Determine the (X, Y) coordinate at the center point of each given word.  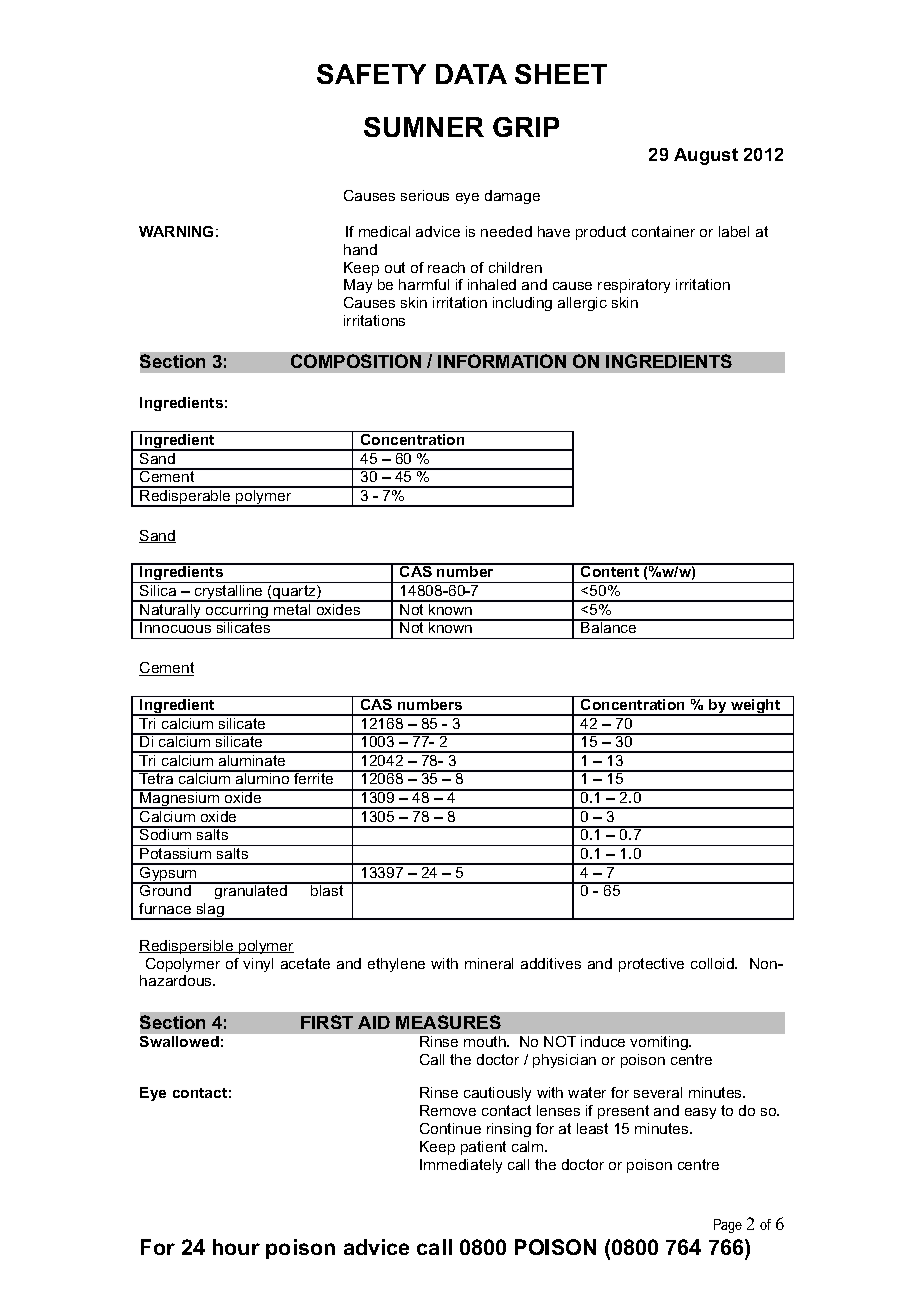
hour (236, 1247)
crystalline (228, 593)
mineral (489, 963)
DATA (471, 74)
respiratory (634, 286)
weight (756, 707)
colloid (713, 963)
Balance (609, 626)
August (706, 156)
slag (210, 911)
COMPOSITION (356, 361)
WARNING (176, 231)
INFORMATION (502, 361)
